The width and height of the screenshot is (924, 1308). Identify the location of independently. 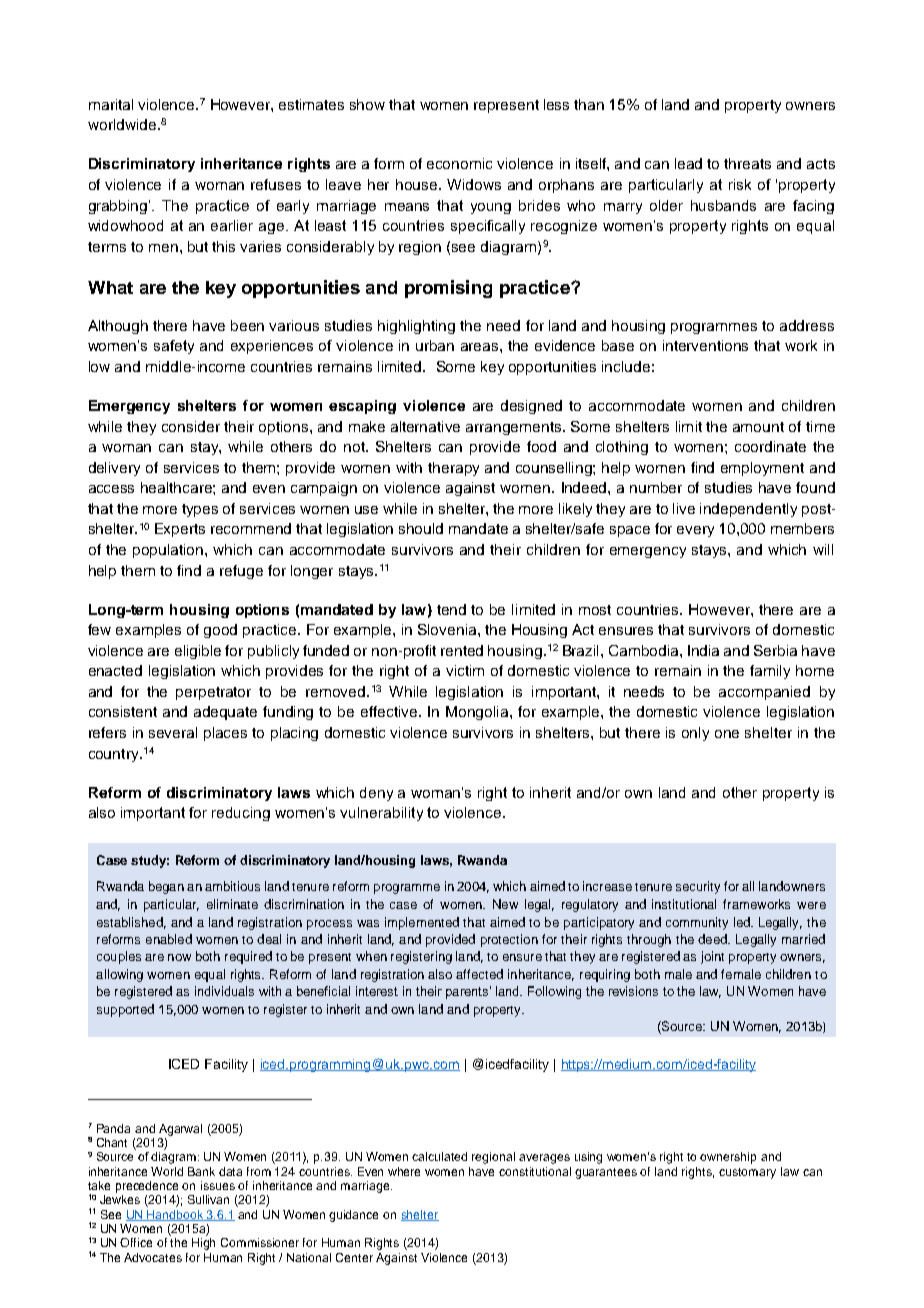
(748, 510).
